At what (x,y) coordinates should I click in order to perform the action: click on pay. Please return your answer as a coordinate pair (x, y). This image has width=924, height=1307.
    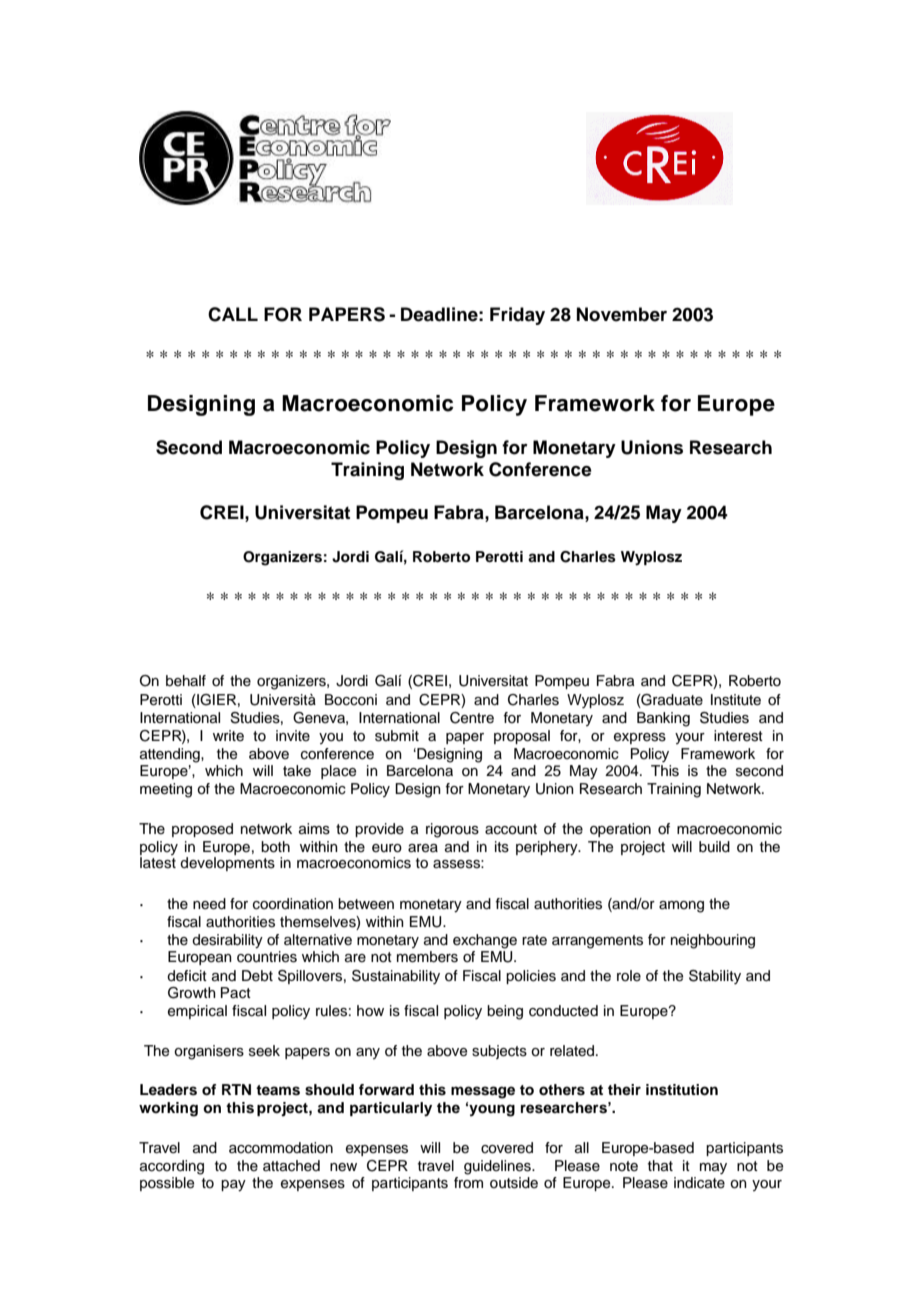
    Looking at the image, I should click on (233, 1186).
